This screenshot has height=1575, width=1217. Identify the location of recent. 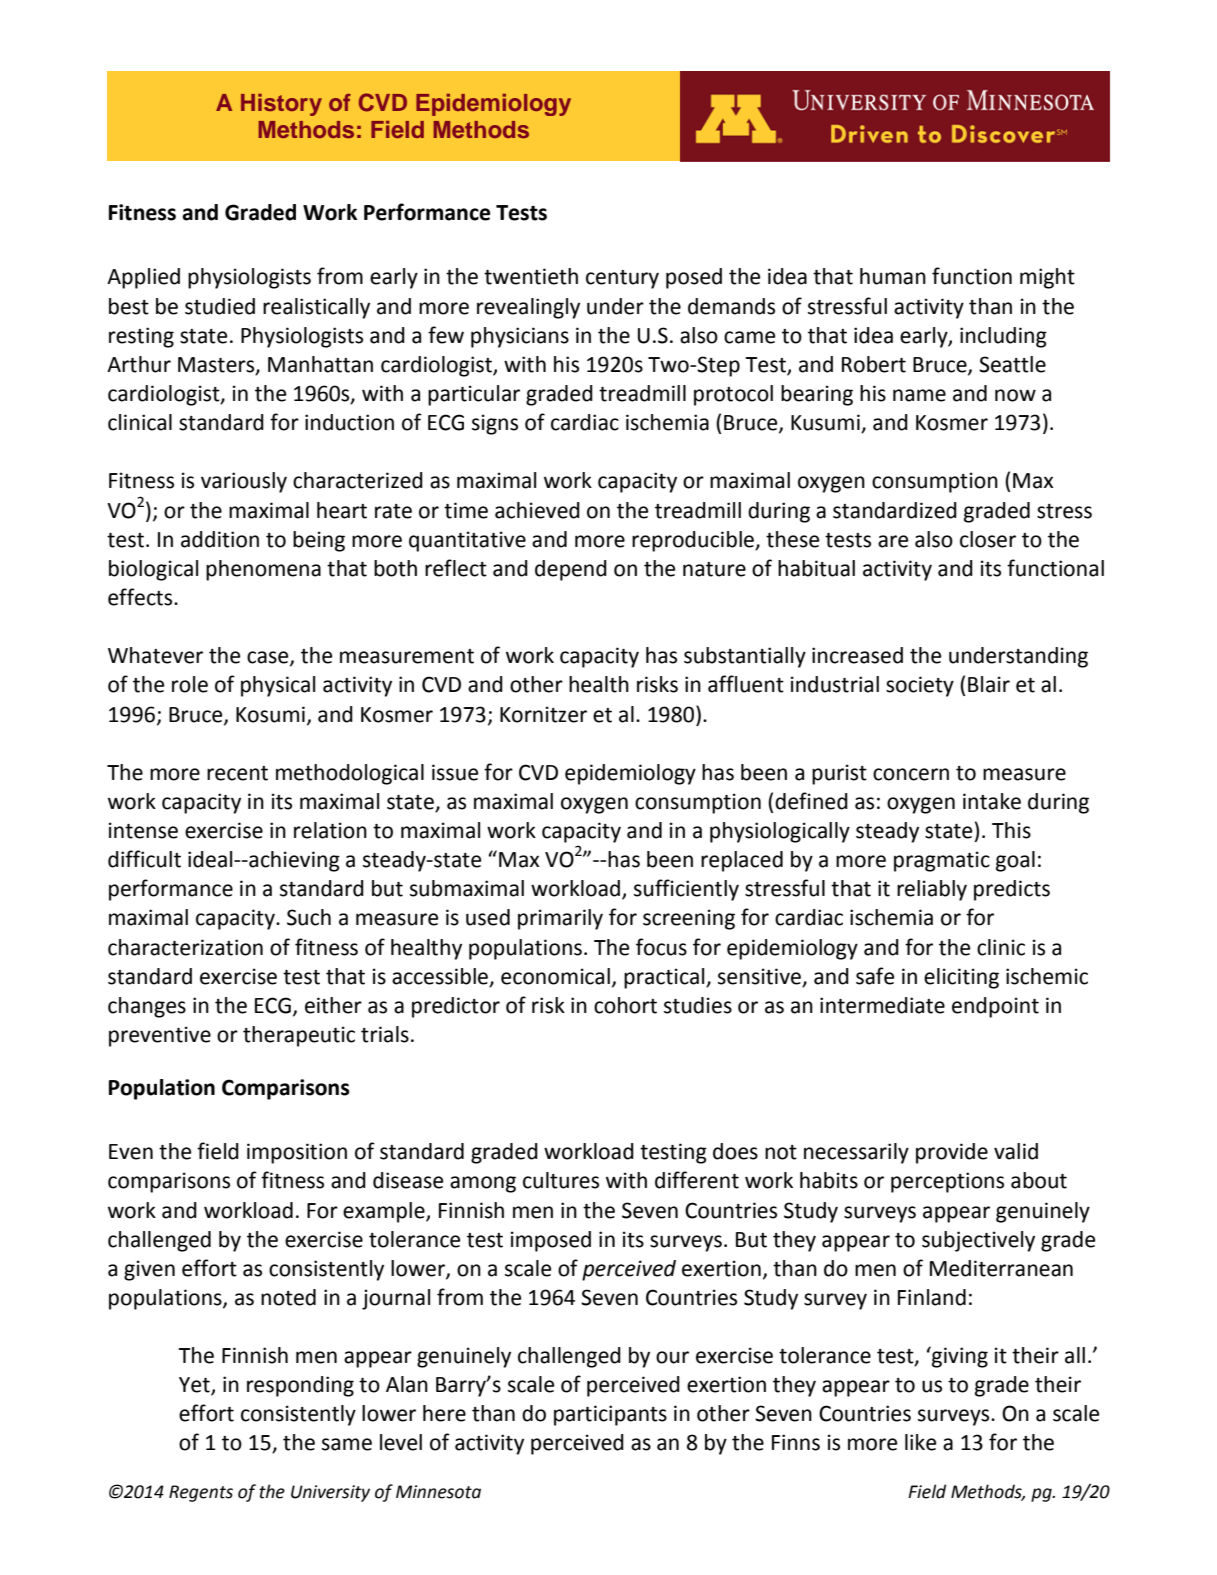
(237, 773).
